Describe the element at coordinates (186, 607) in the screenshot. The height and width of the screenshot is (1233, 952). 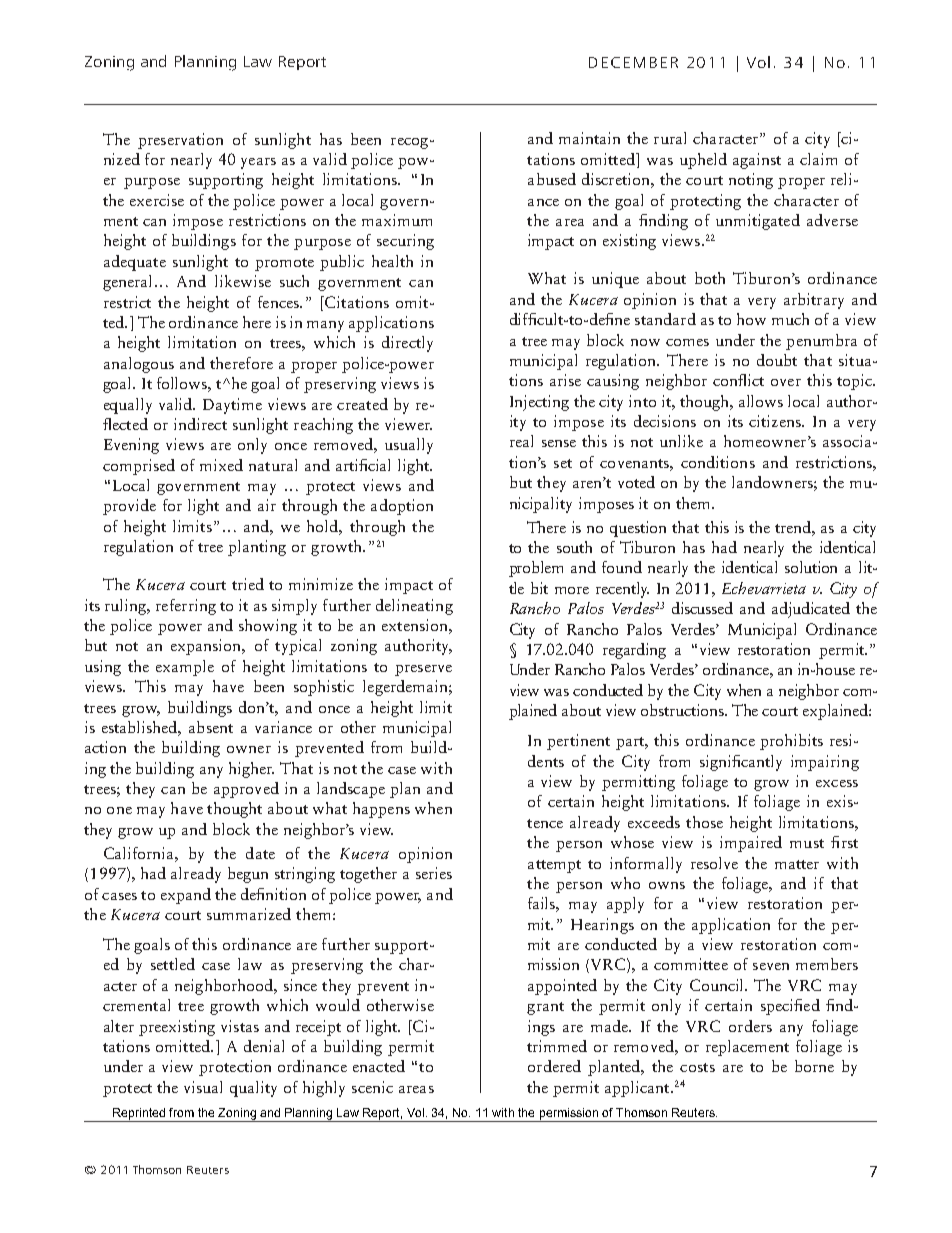
I see `referring` at that location.
